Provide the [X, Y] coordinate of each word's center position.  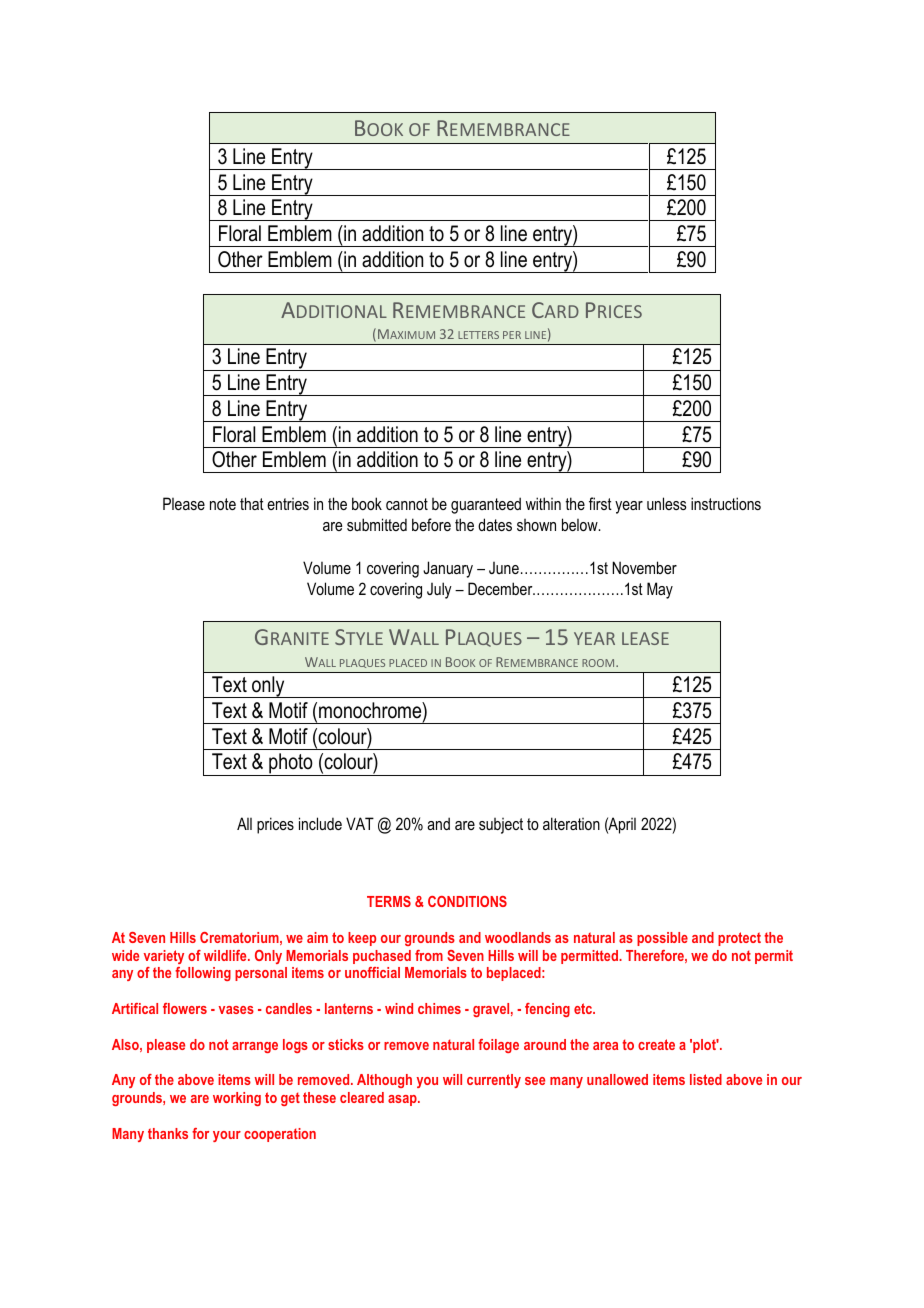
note [223, 504]
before [431, 524]
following [203, 974]
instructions [726, 503]
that [252, 503]
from [429, 955]
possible [662, 939]
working [237, 1099]
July [439, 590]
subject [501, 826]
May [660, 590]
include [320, 823]
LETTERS [478, 335]
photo [291, 764]
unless [666, 503]
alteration [571, 823]
